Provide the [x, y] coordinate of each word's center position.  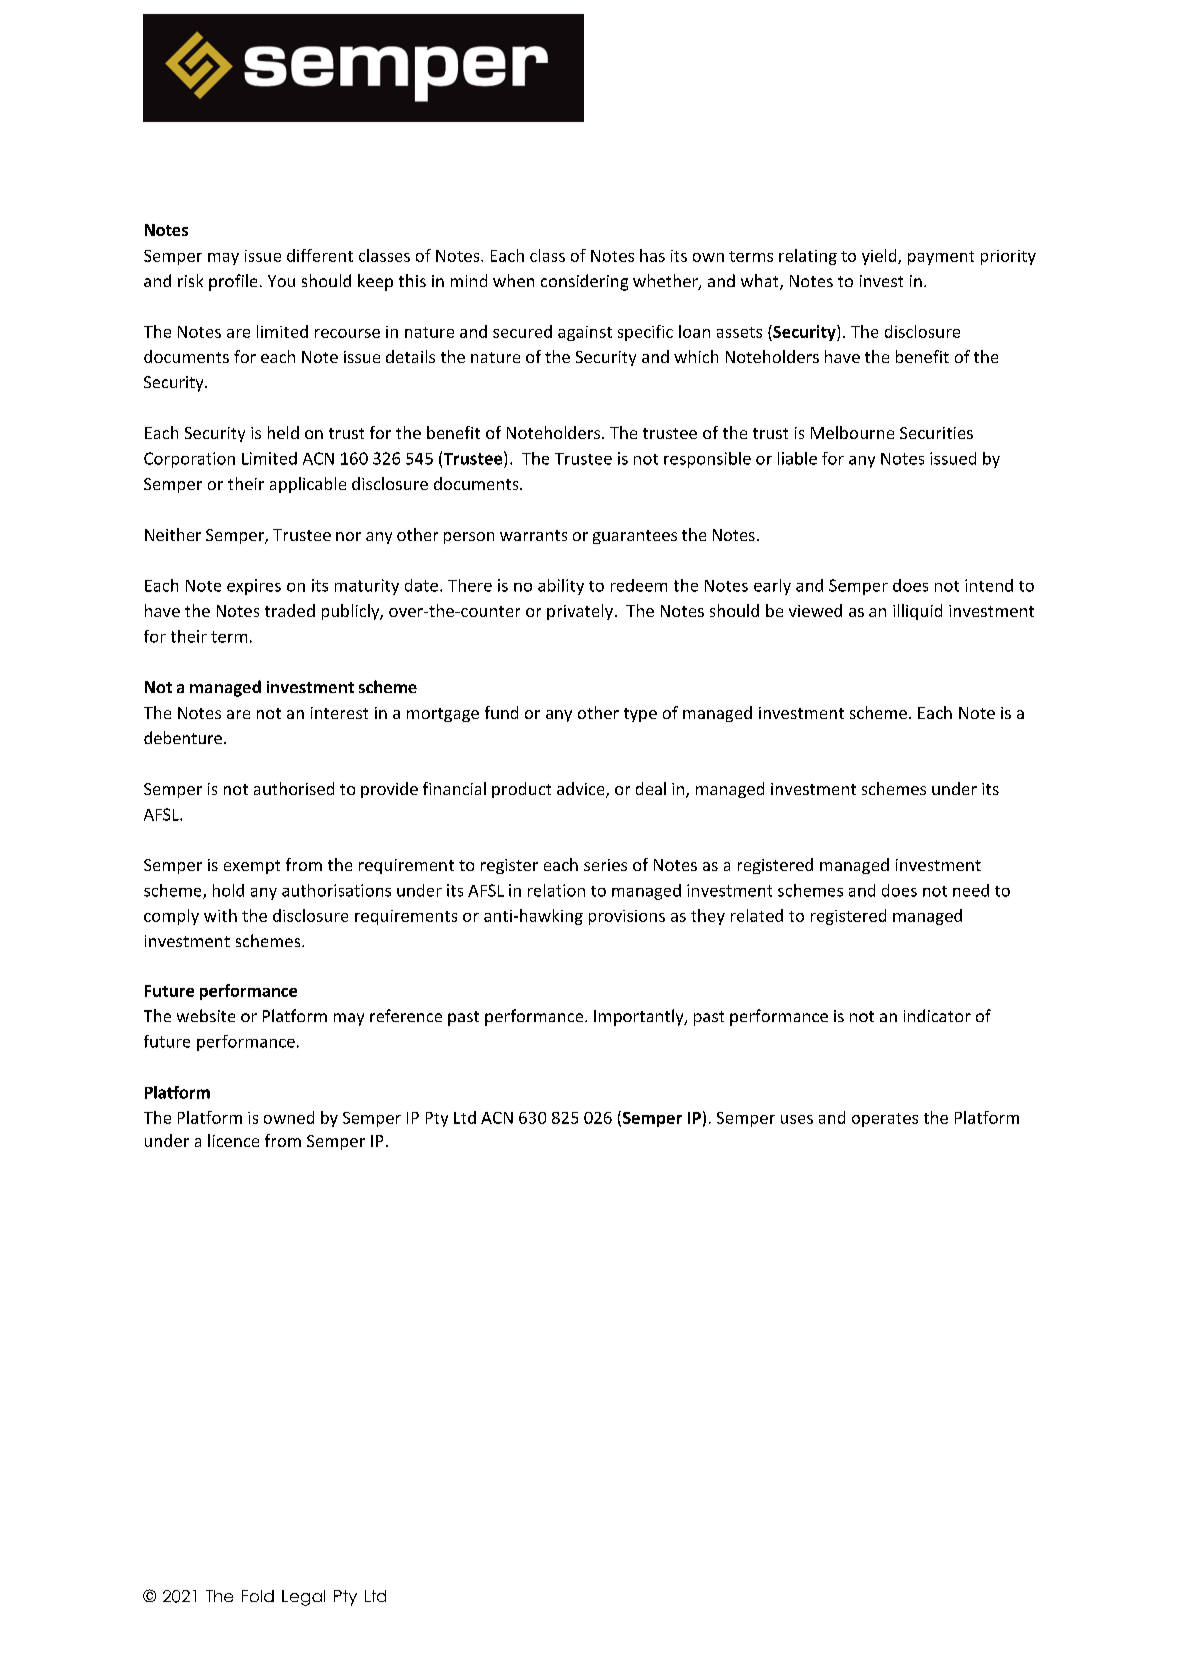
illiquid [917, 612]
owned [289, 1117]
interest [339, 713]
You [281, 281]
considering [584, 282]
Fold [258, 1596]
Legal [303, 1598]
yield [880, 257]
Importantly [640, 1017]
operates [885, 1120]
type [640, 715]
